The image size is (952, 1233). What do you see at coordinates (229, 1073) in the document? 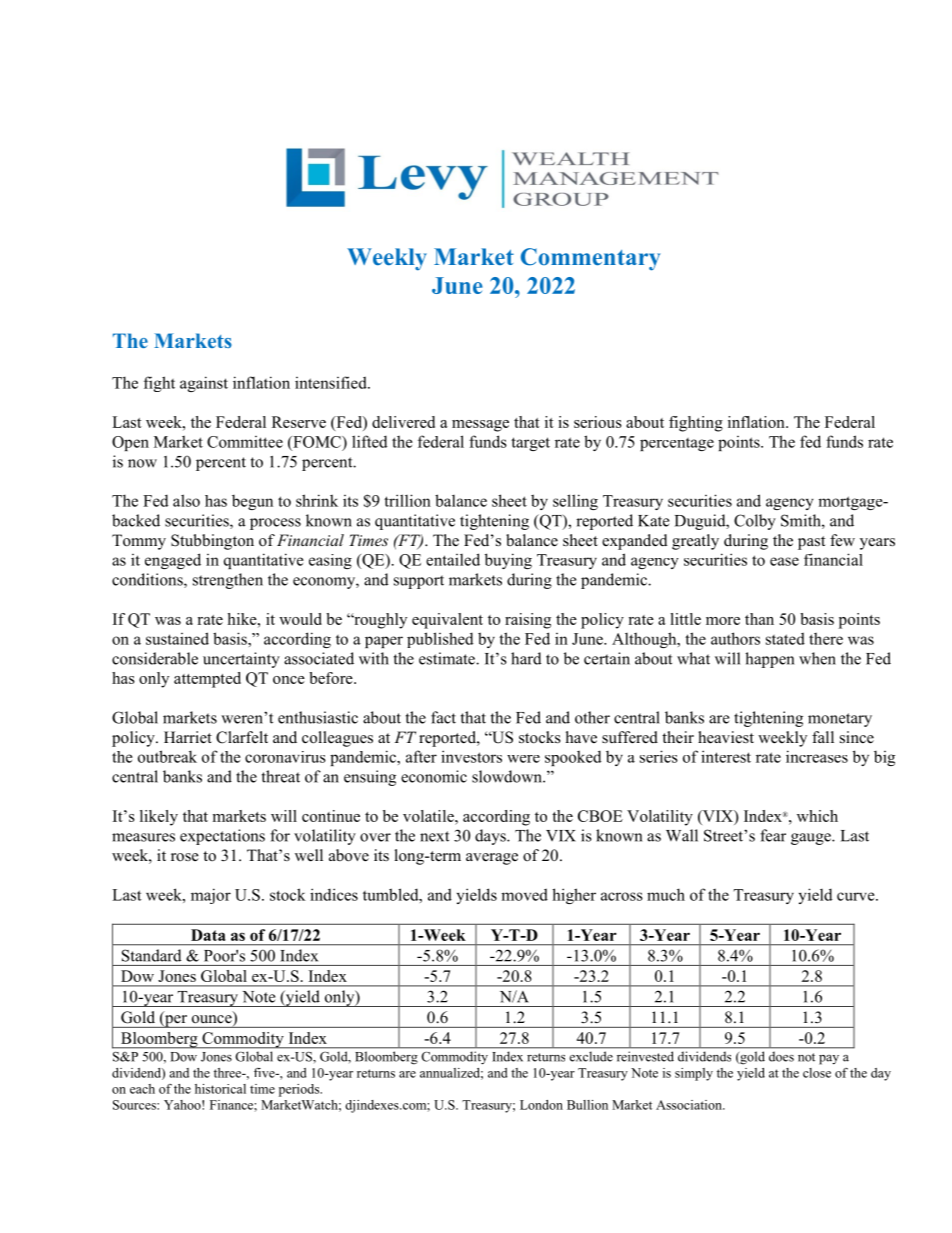
I see `three` at bounding box center [229, 1073].
